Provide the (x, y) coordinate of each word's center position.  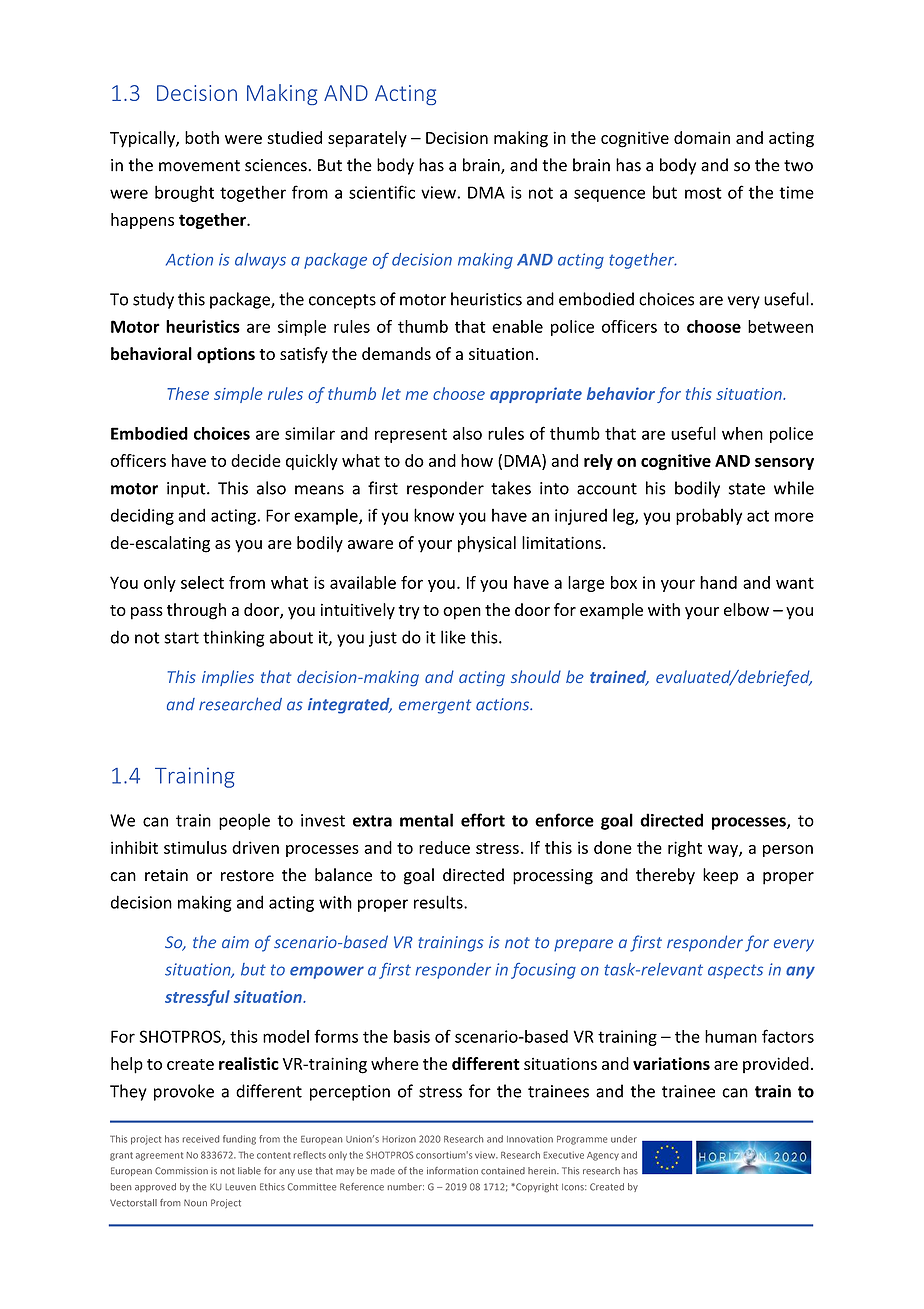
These (188, 393)
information (452, 1171)
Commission (181, 1171)
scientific (382, 192)
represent (411, 435)
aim (235, 942)
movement (199, 166)
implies (228, 678)
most (703, 193)
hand (718, 582)
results (439, 902)
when (742, 433)
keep (720, 876)
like (453, 637)
